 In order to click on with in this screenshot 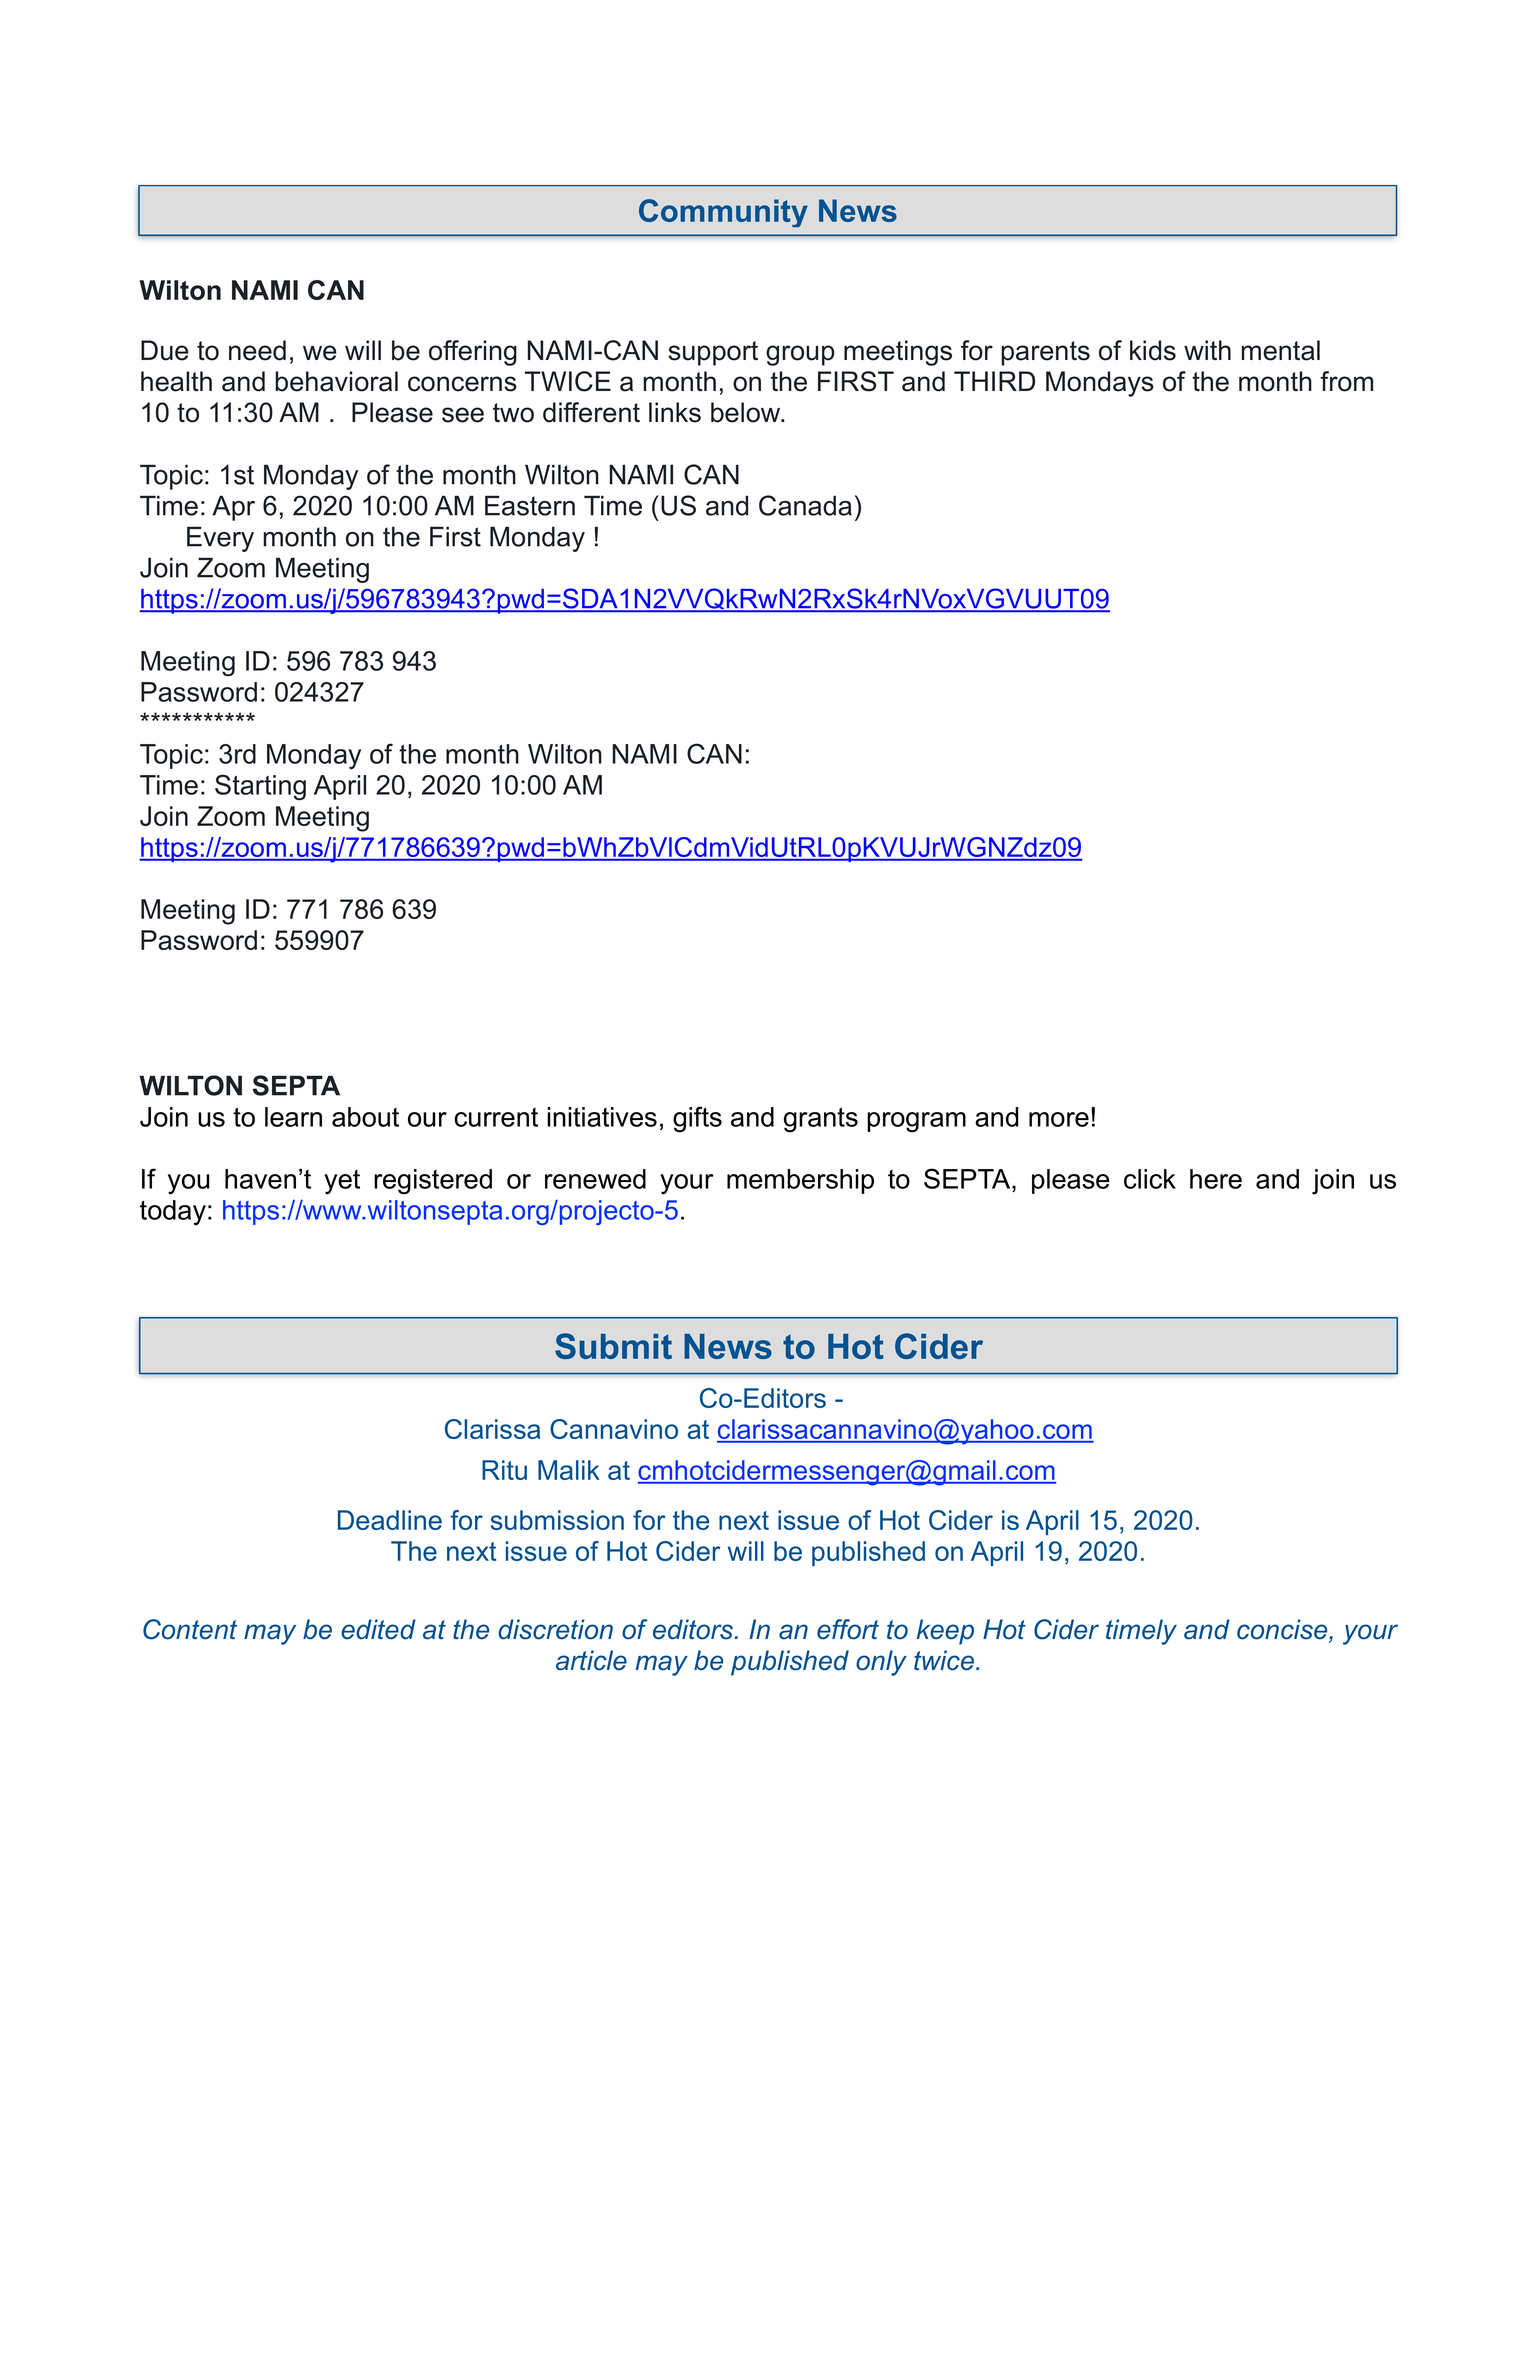, I will do `click(1207, 350)`.
